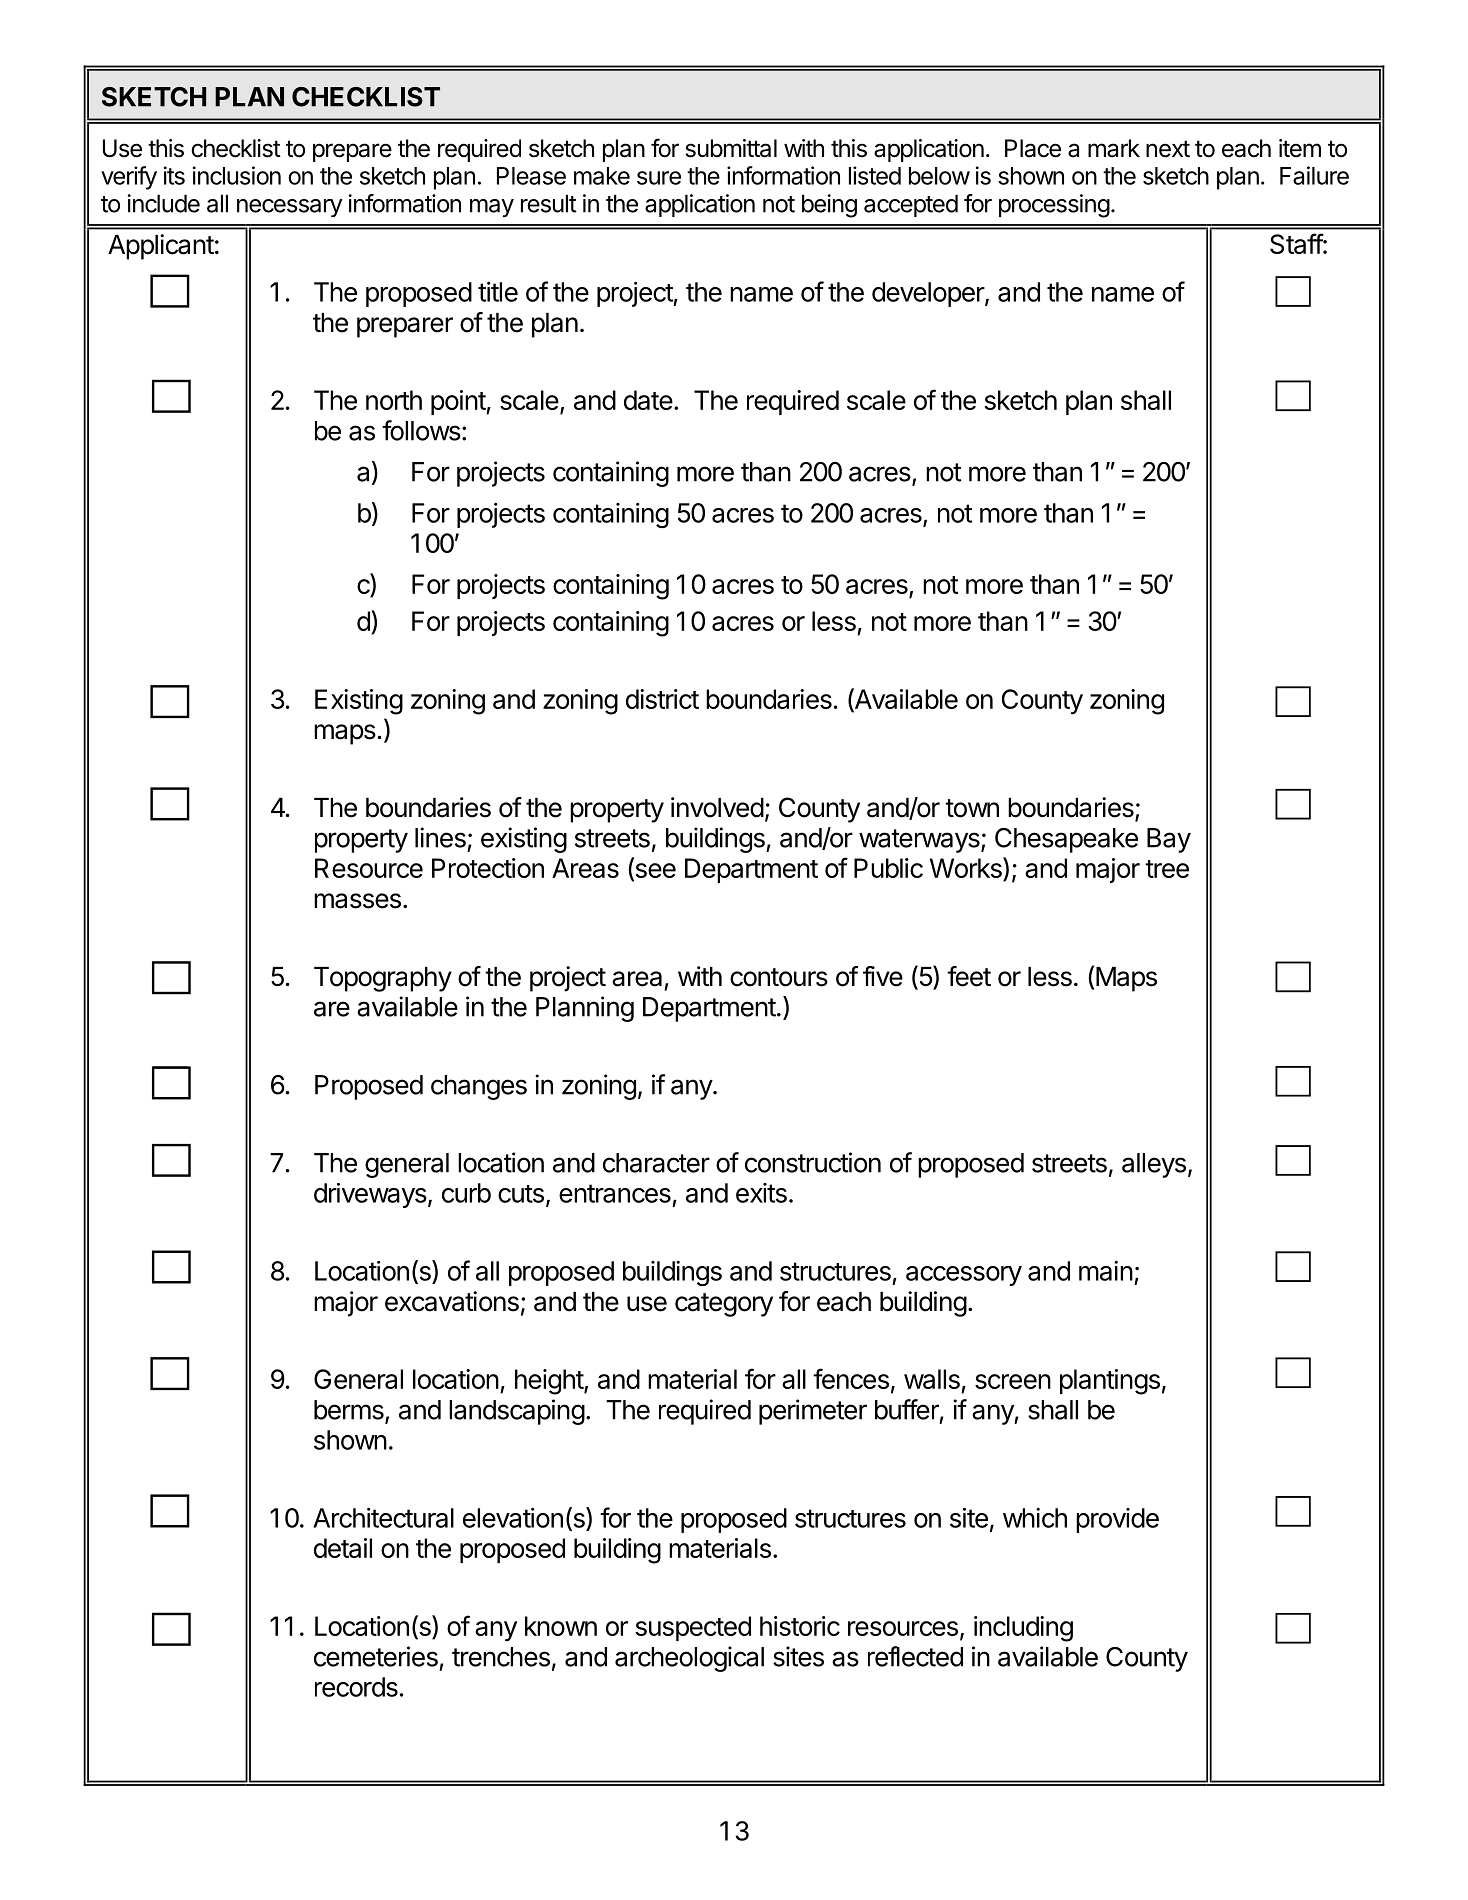  I want to click on next, so click(1168, 149).
